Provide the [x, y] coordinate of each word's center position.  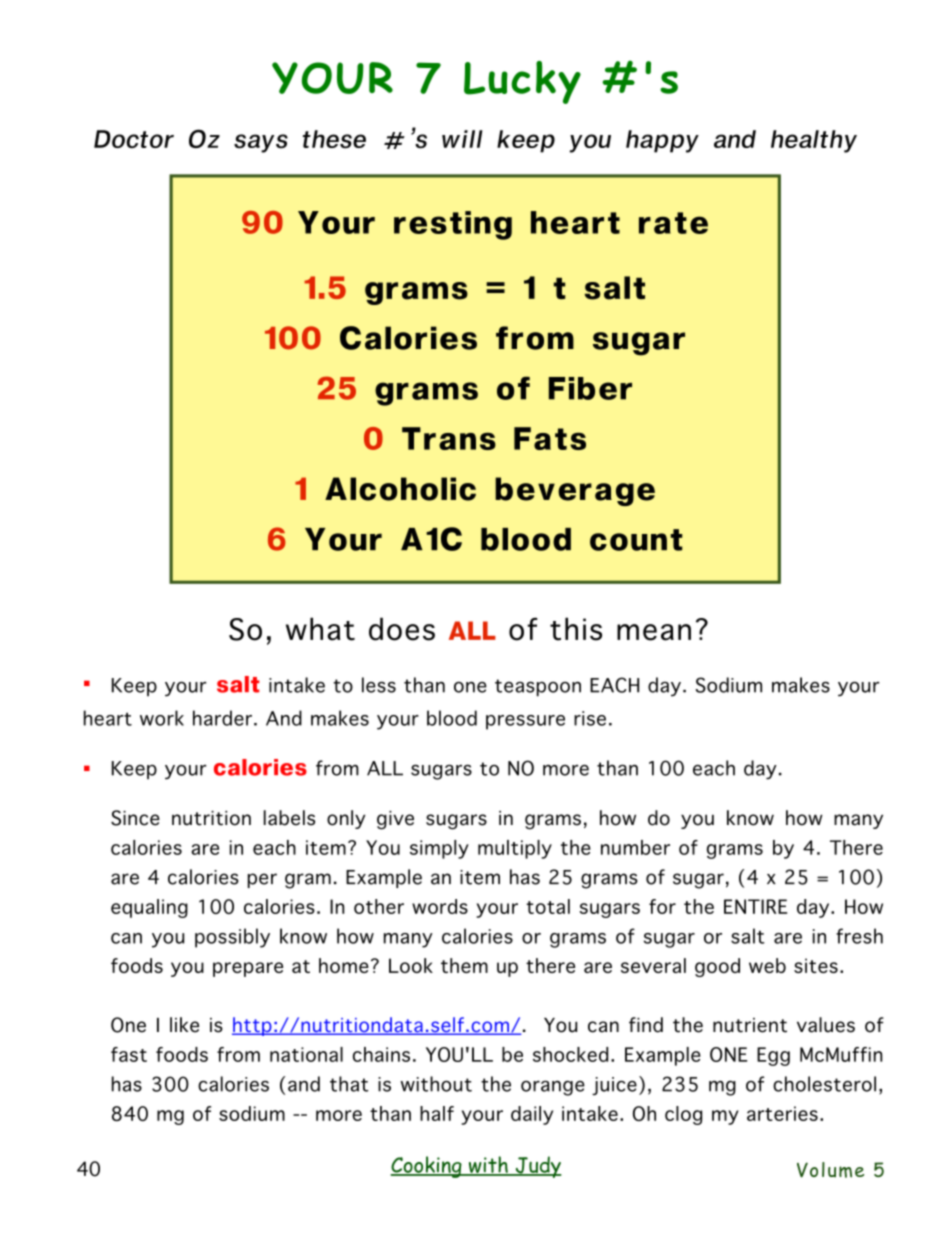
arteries [782, 1113]
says [261, 143]
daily [532, 1115]
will [462, 139]
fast [129, 1054]
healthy [814, 141]
